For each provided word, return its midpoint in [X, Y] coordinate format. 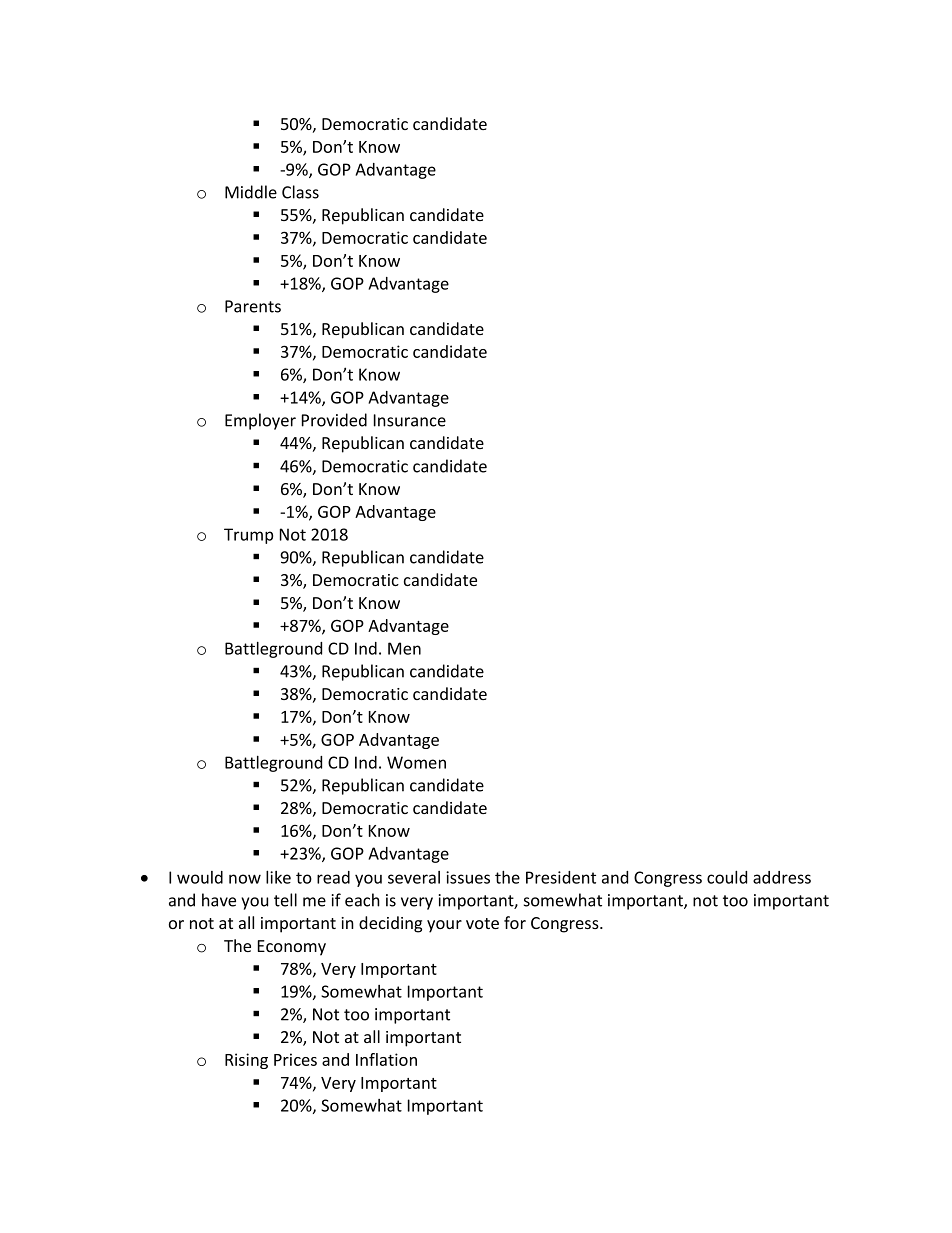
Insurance [410, 420]
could [727, 877]
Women [416, 762]
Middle [251, 192]
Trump [248, 536]
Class [300, 192]
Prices [295, 1059]
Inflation [386, 1059]
